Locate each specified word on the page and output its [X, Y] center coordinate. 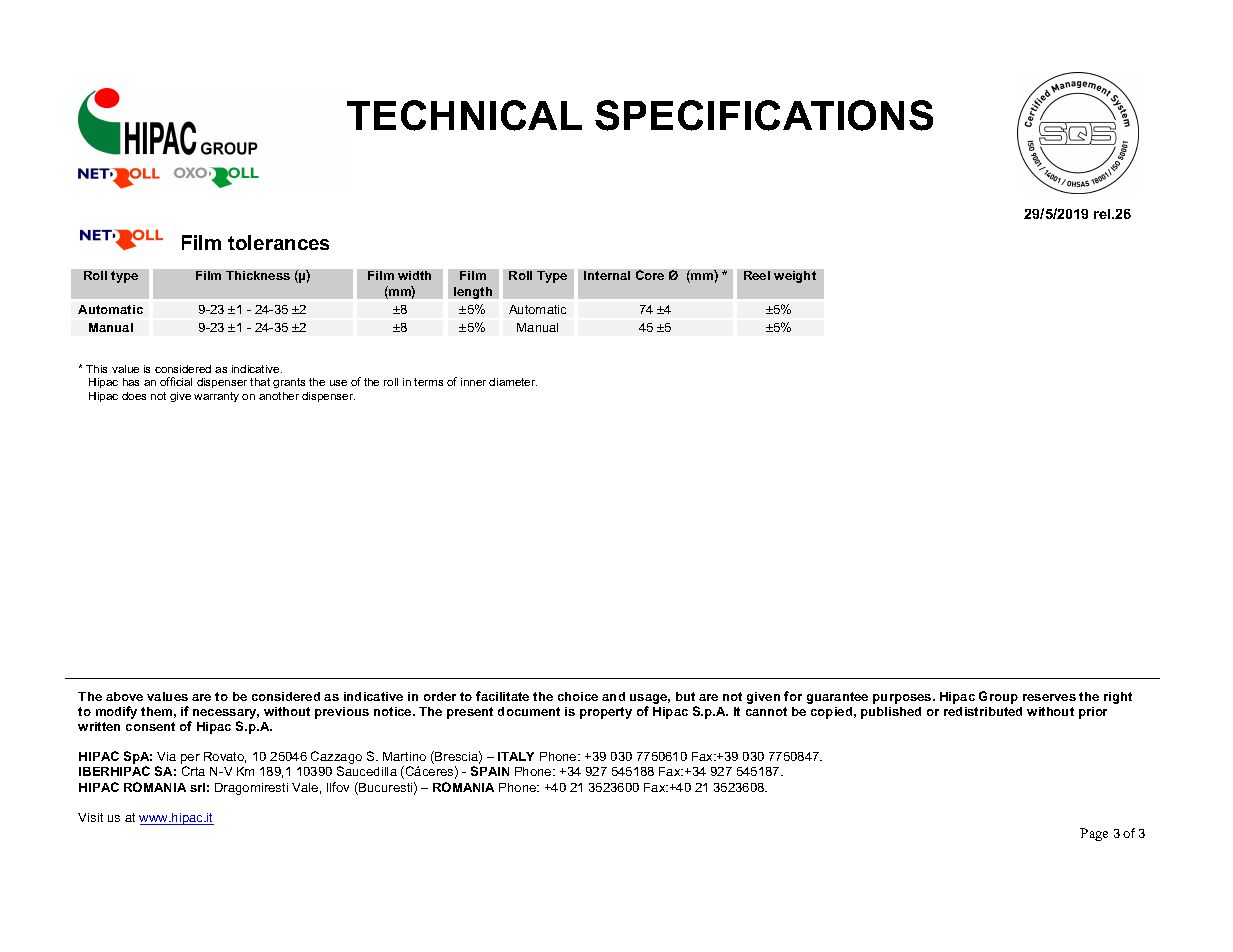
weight [795, 277]
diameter [513, 382]
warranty [216, 397]
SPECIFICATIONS [764, 115]
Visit [90, 817]
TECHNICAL [464, 115]
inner [473, 382]
